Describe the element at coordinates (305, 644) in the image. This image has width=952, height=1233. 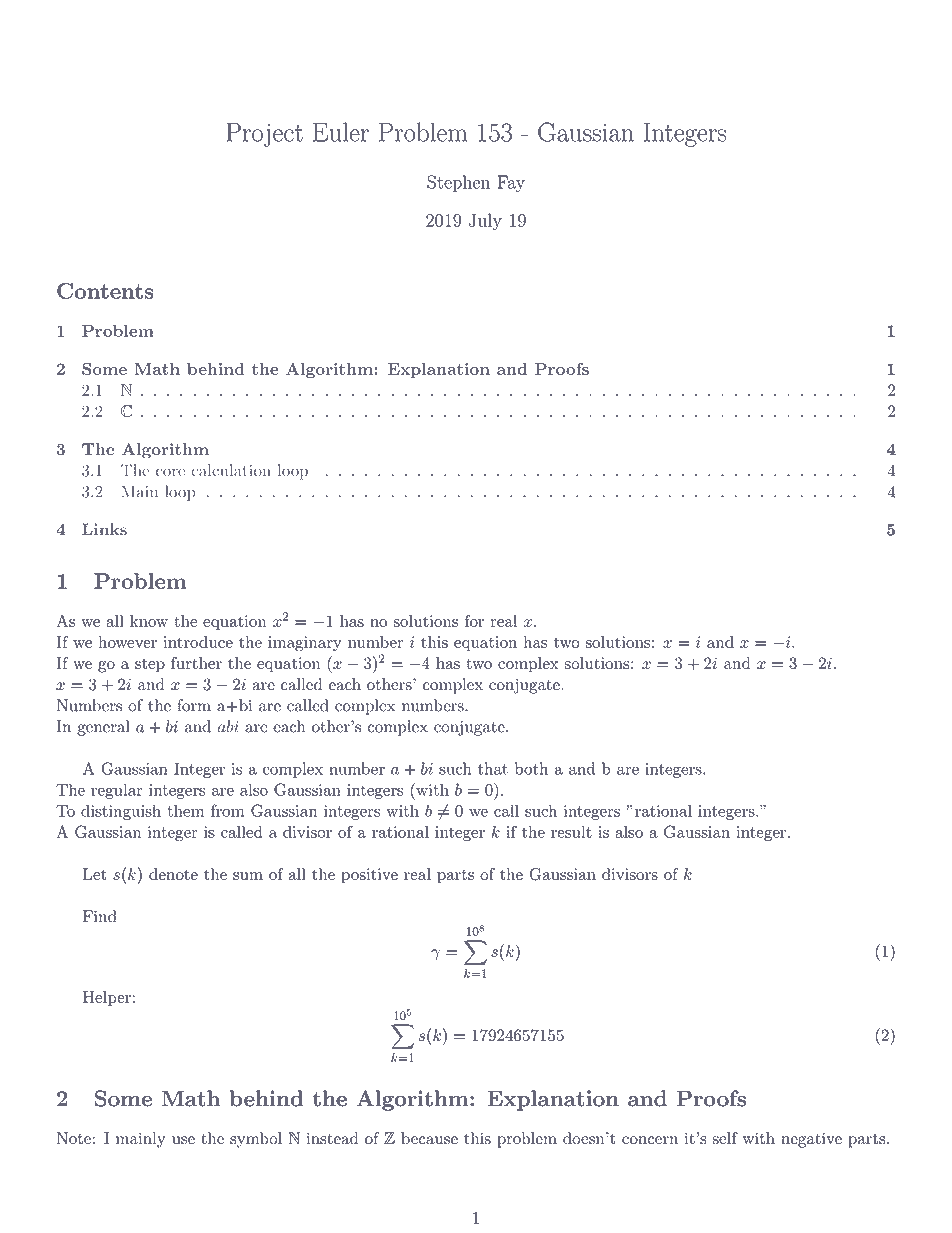
I see `imaginary` at that location.
